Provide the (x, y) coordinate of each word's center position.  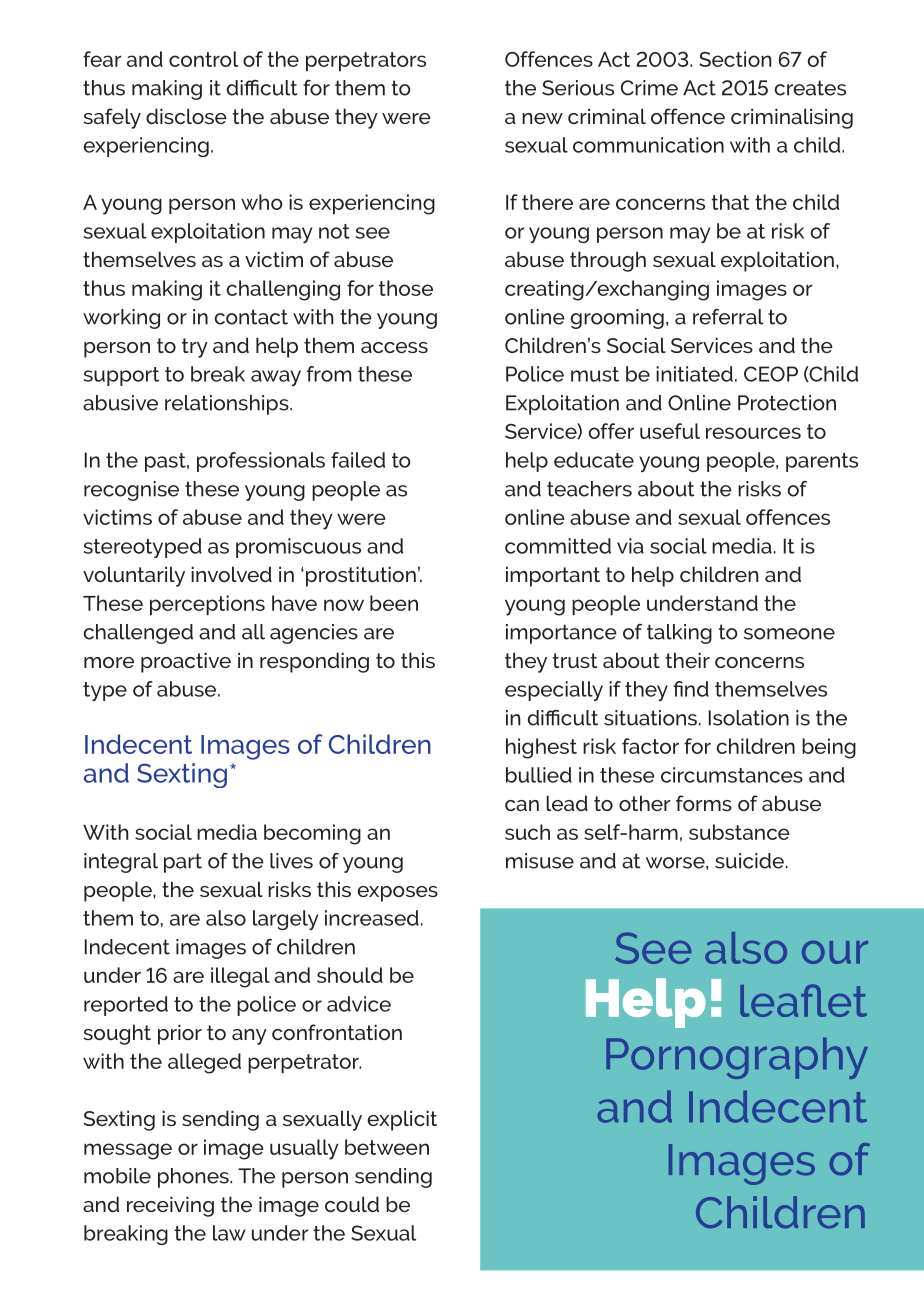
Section (735, 59)
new (542, 118)
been (394, 603)
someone (789, 634)
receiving (170, 1206)
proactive (186, 662)
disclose (186, 116)
